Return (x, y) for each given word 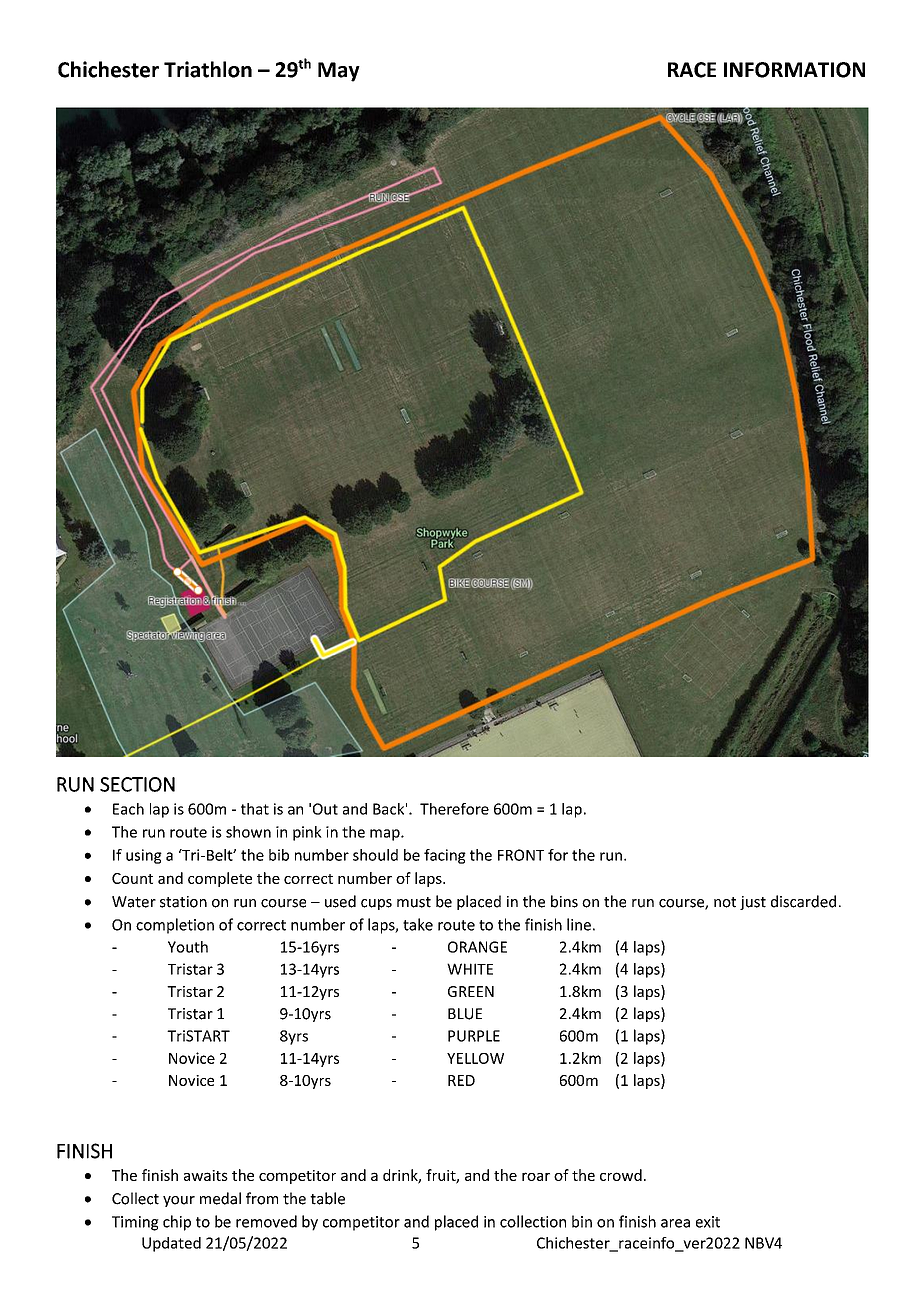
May (339, 72)
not (725, 902)
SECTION (137, 784)
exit (708, 1222)
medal (220, 1198)
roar (536, 1176)
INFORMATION (794, 70)
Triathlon (208, 69)
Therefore (454, 809)
